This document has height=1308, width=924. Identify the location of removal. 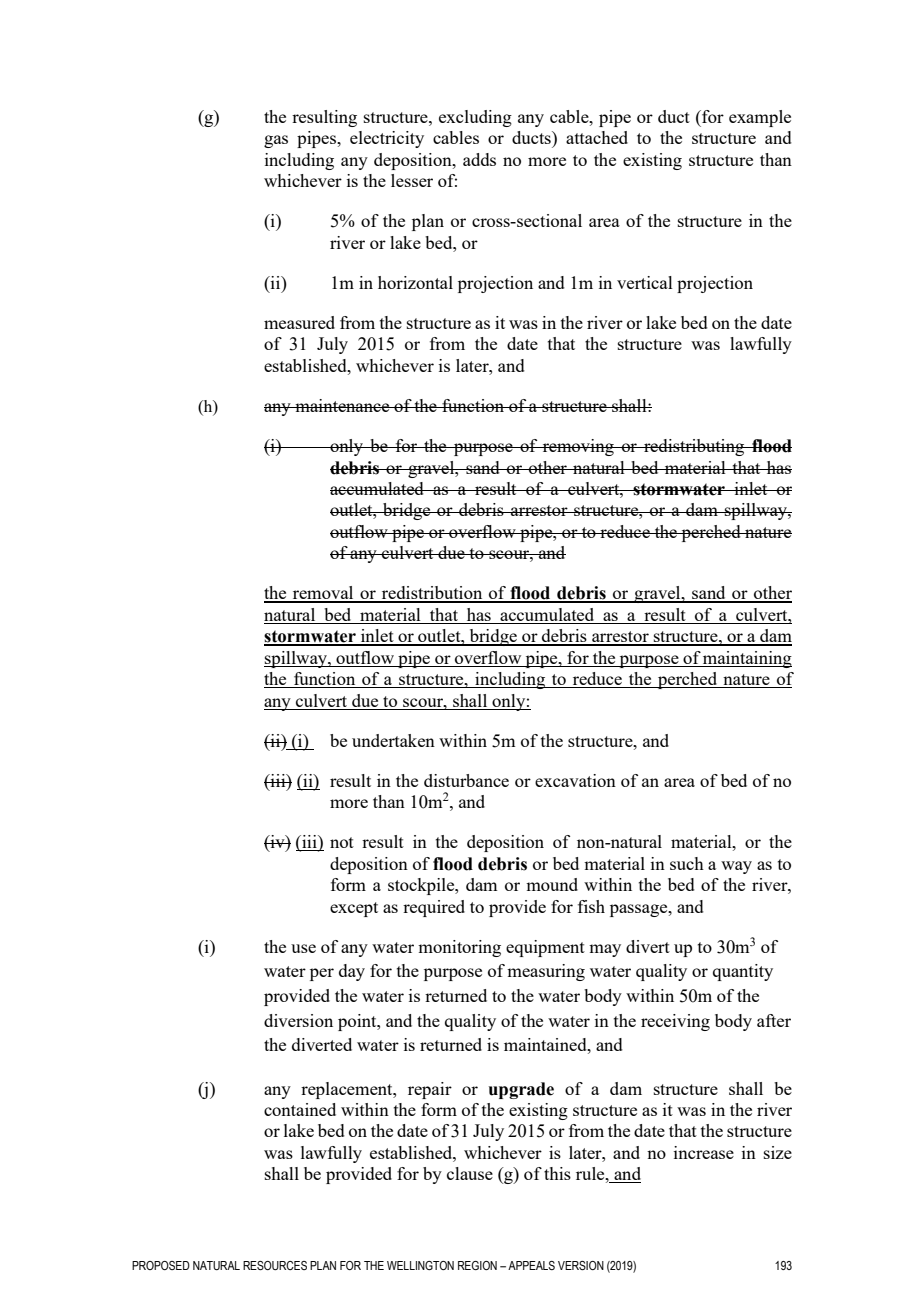
(323, 594).
